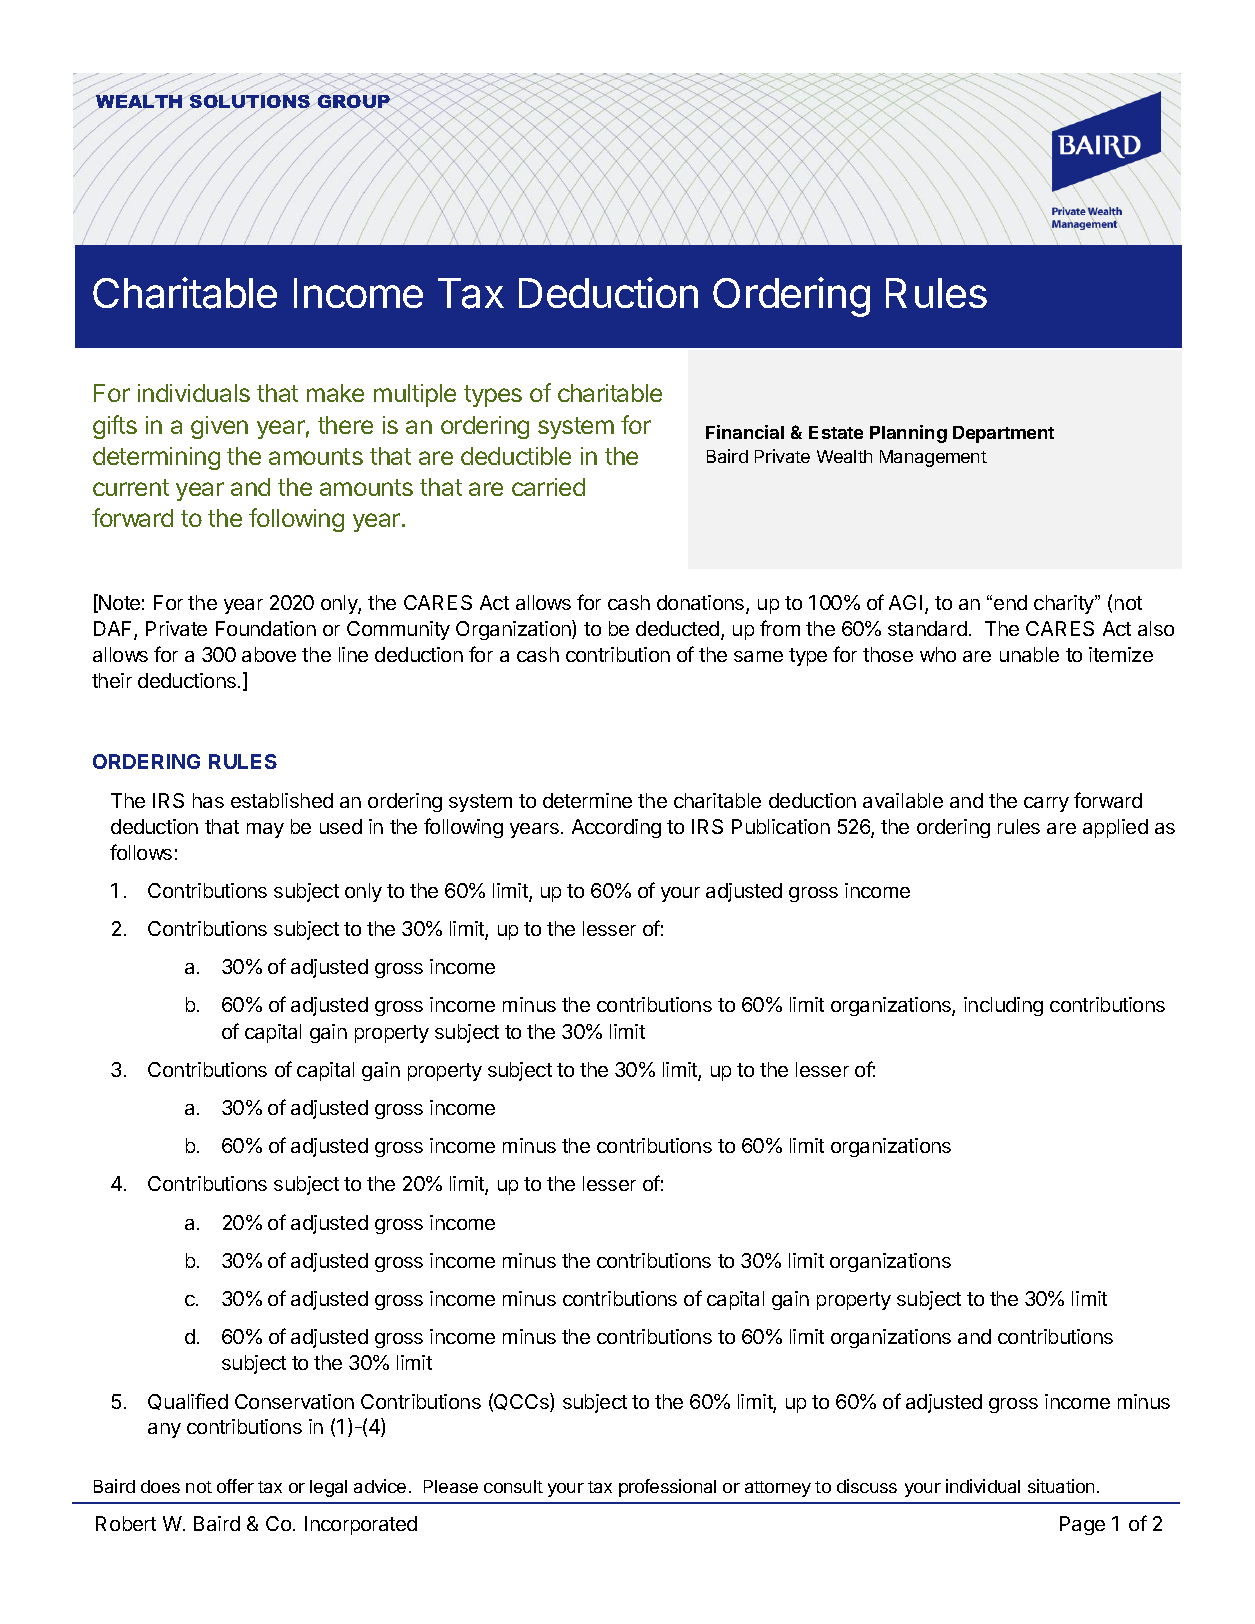 This screenshot has height=1624, width=1255. Describe the element at coordinates (1003, 1006) in the screenshot. I see `including` at that location.
